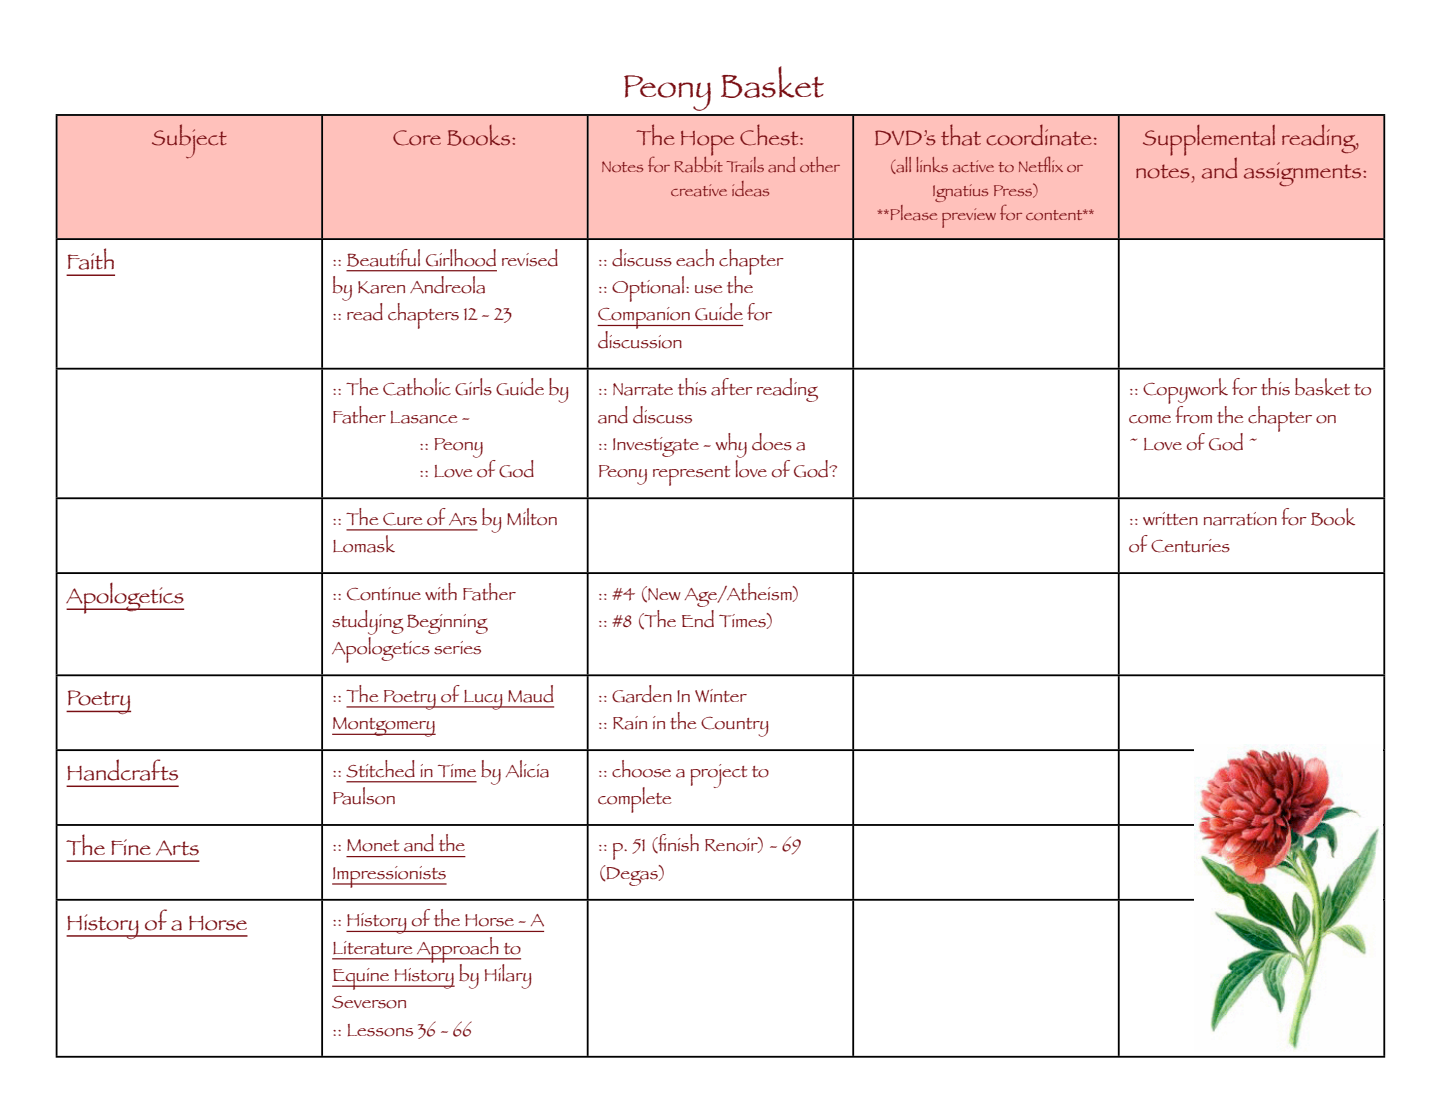 This image has width=1446, height=1117. Describe the element at coordinates (707, 144) in the image. I see `Hope` at that location.
